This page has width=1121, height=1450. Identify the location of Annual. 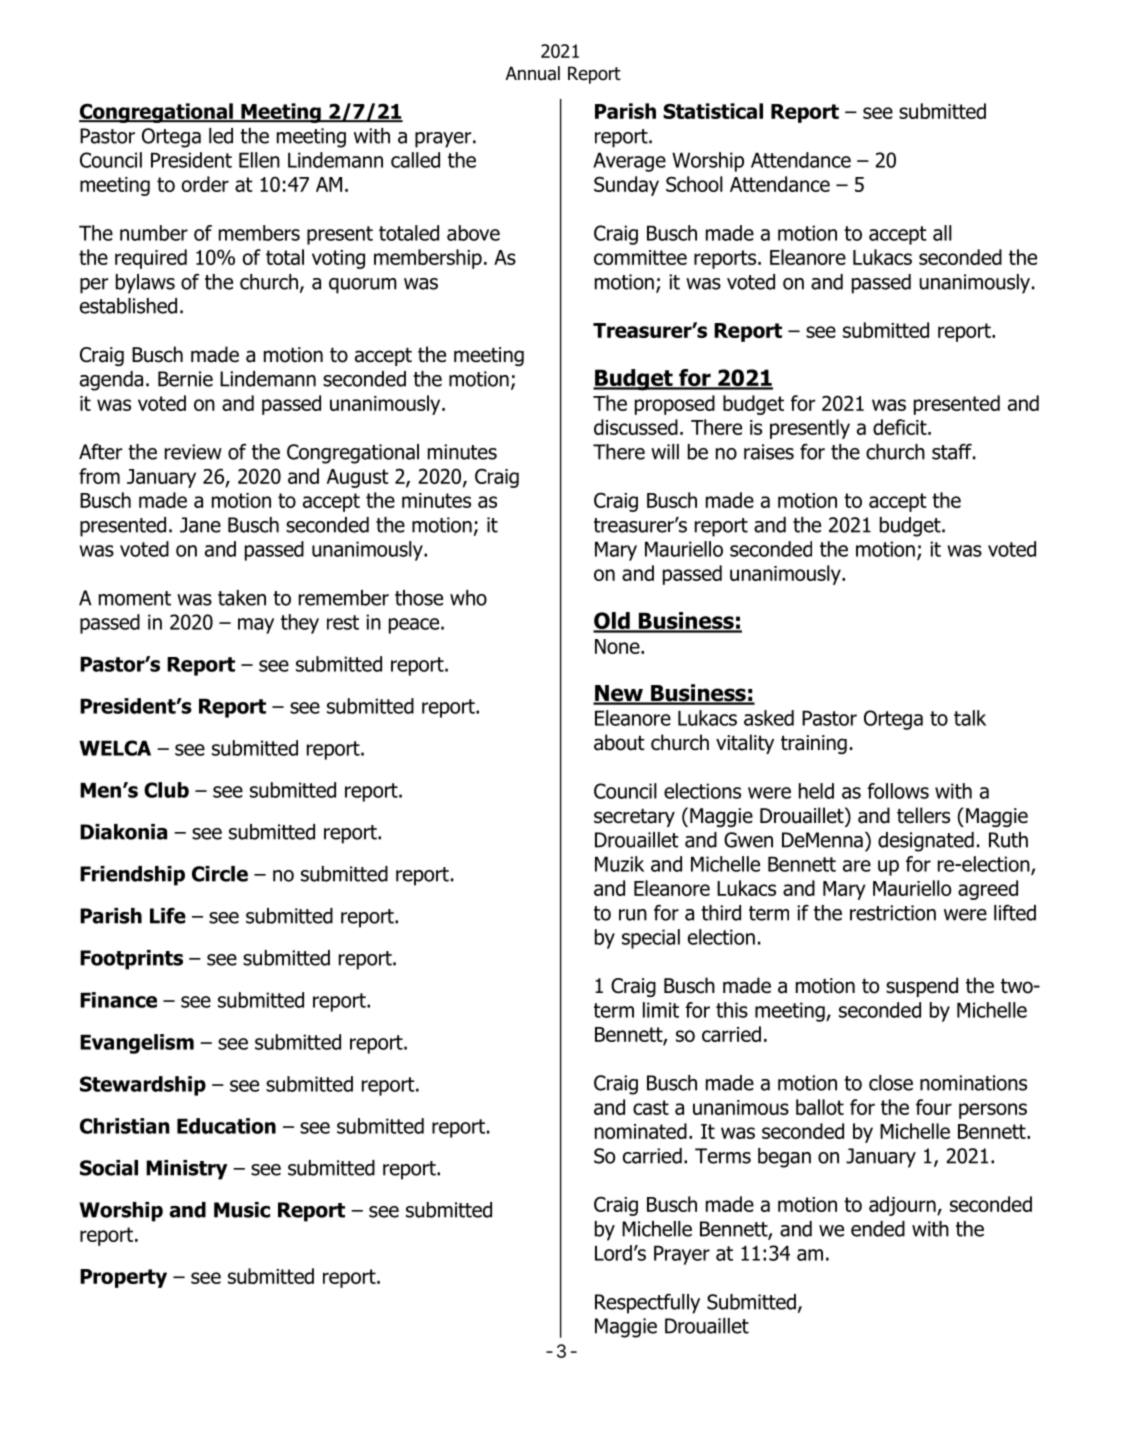
(533, 73).
